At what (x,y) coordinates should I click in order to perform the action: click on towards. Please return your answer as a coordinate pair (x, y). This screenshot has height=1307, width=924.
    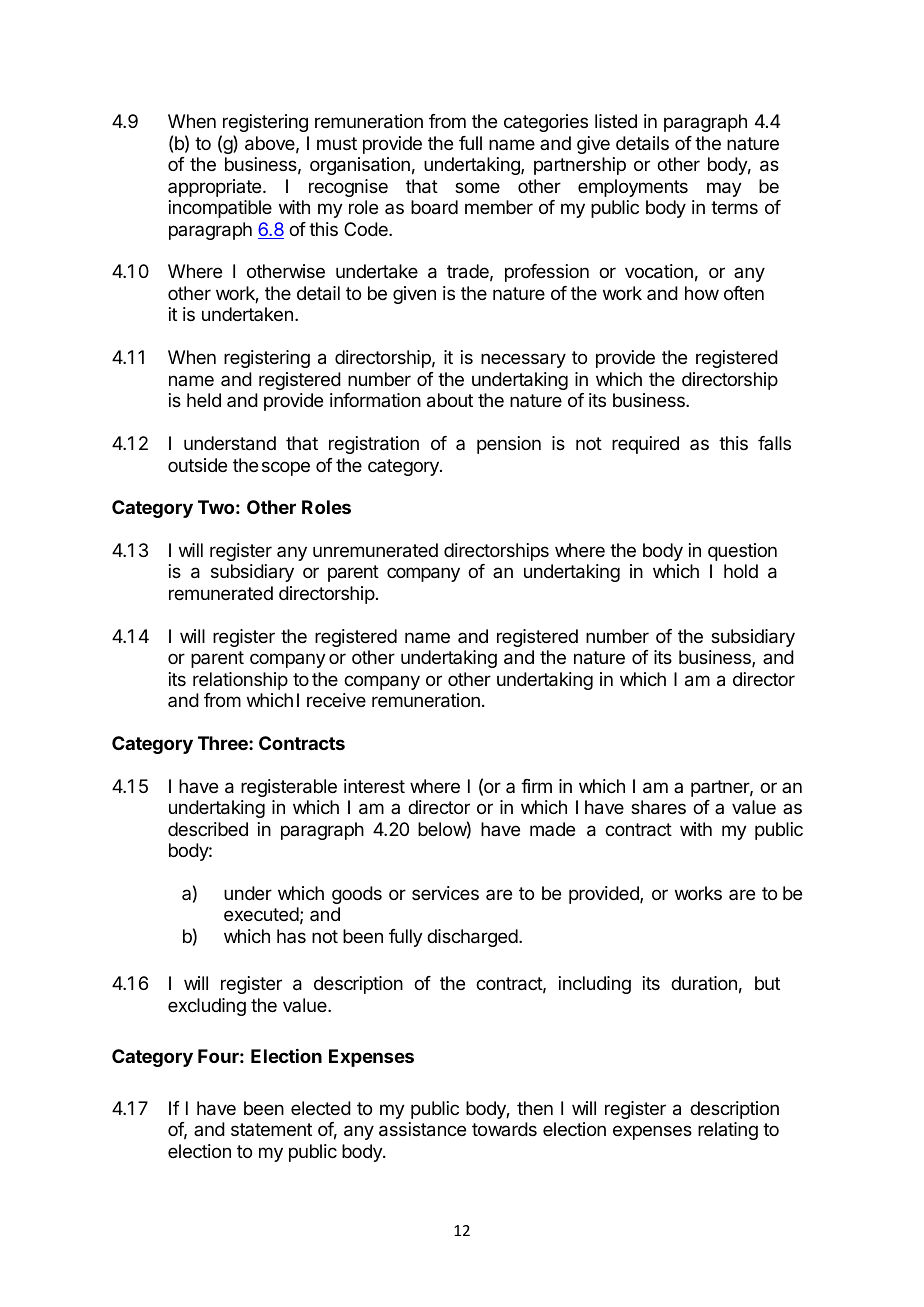
    Looking at the image, I should click on (504, 1129).
